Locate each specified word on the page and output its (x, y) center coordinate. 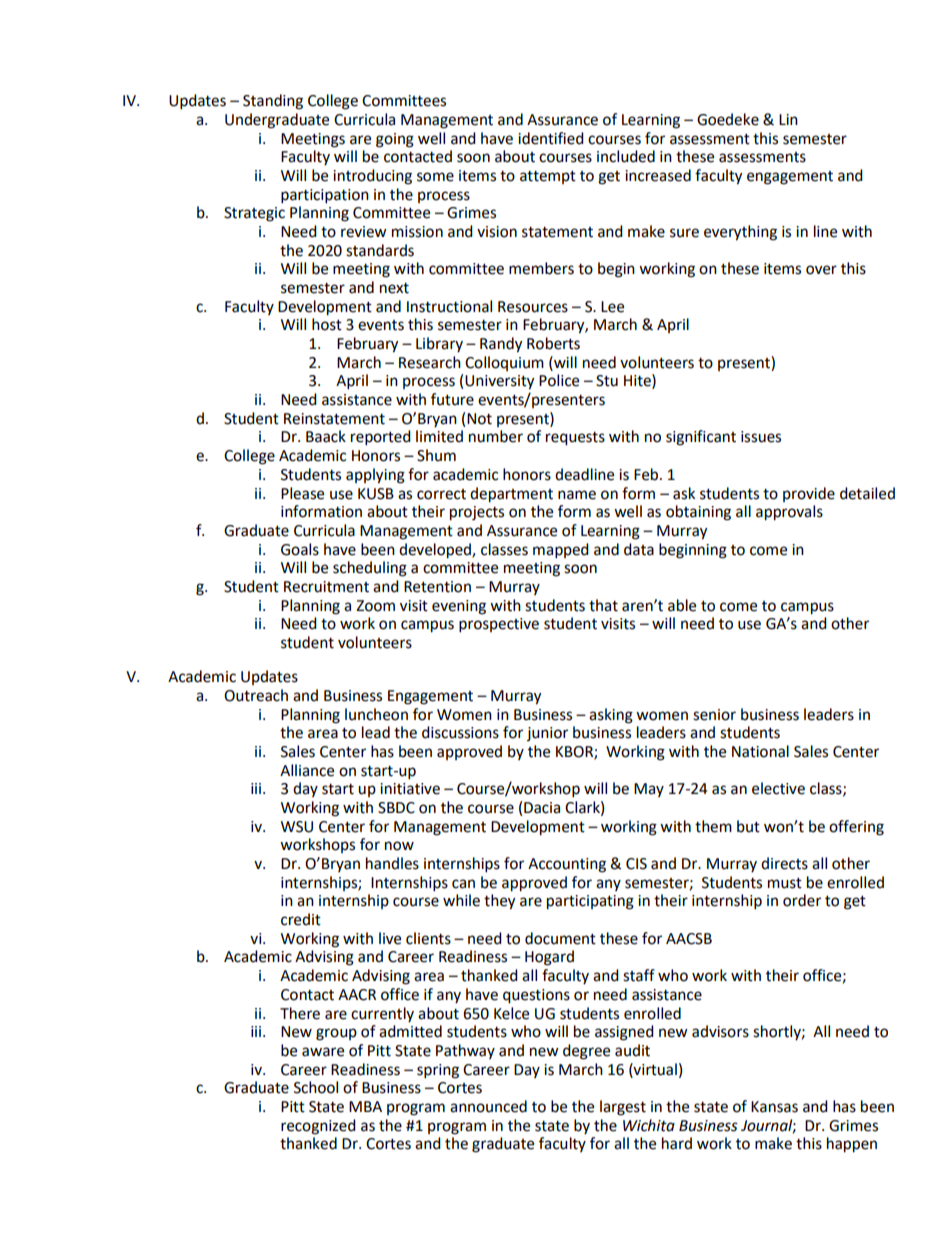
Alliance (307, 770)
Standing (273, 102)
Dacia (542, 808)
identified (551, 138)
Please (302, 493)
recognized (318, 1127)
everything (740, 233)
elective (778, 788)
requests (575, 439)
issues (761, 437)
